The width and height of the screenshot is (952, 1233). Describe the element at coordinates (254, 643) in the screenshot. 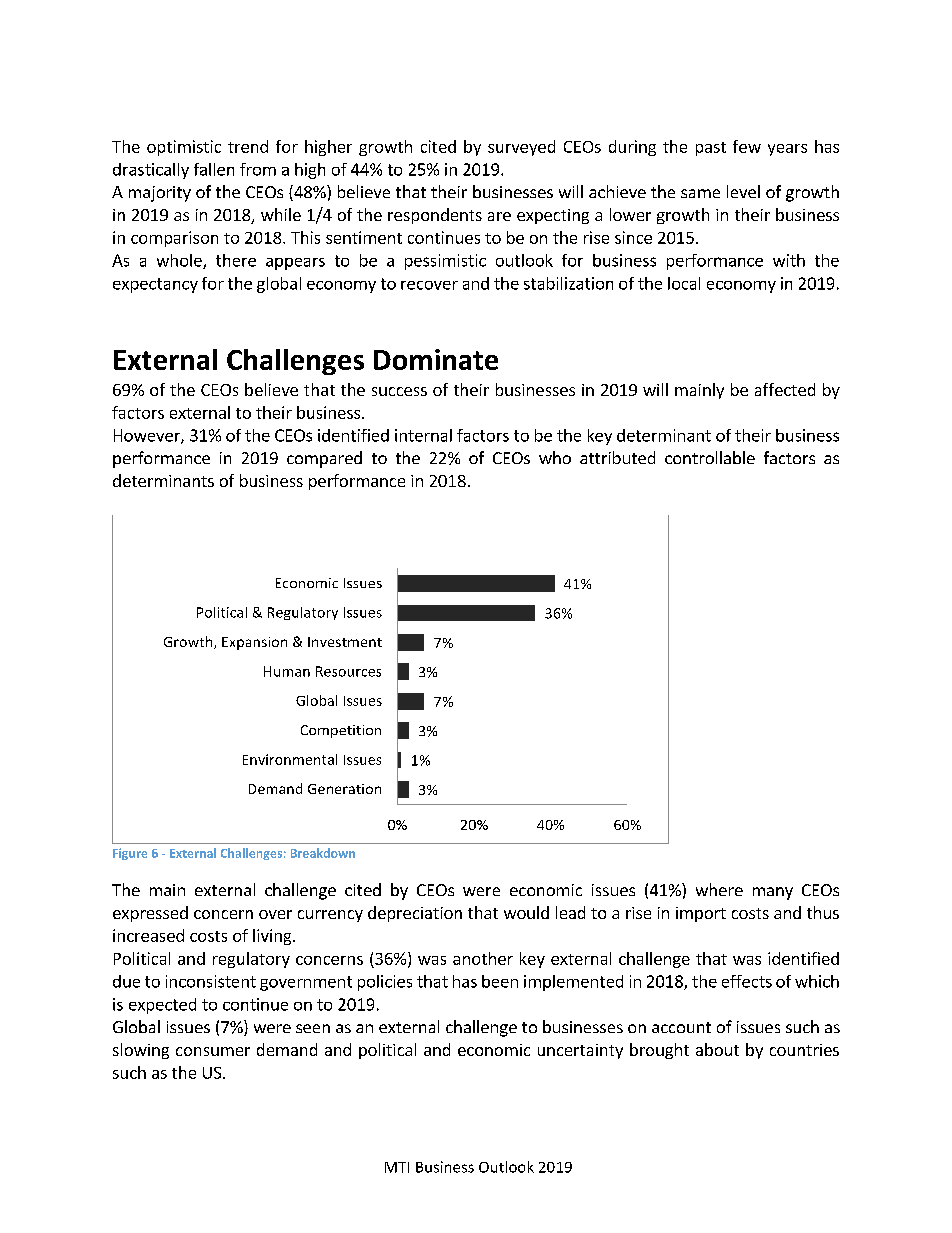

I see `Expansion` at that location.
